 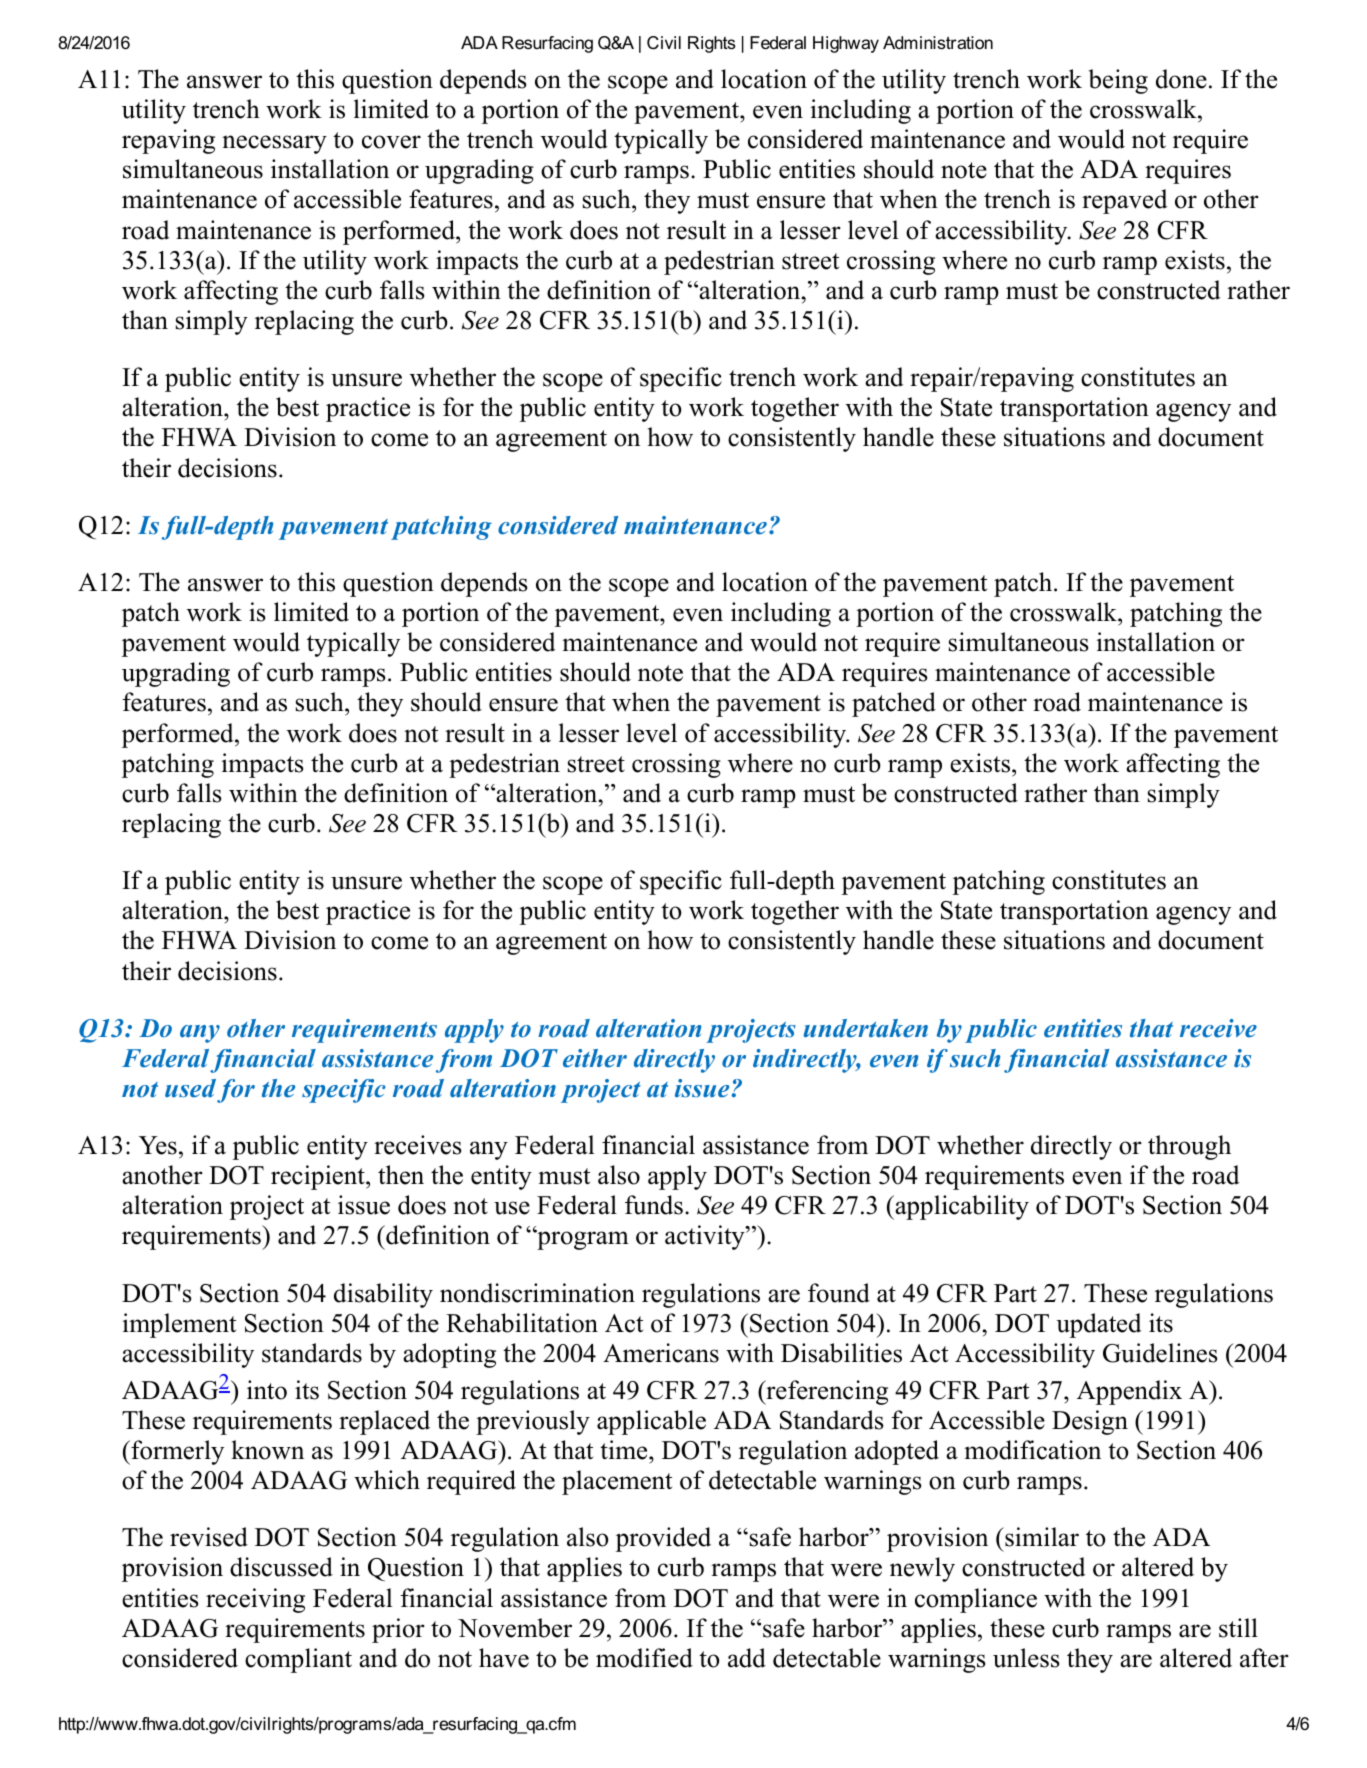 I want to click on undertaken, so click(x=866, y=1028).
